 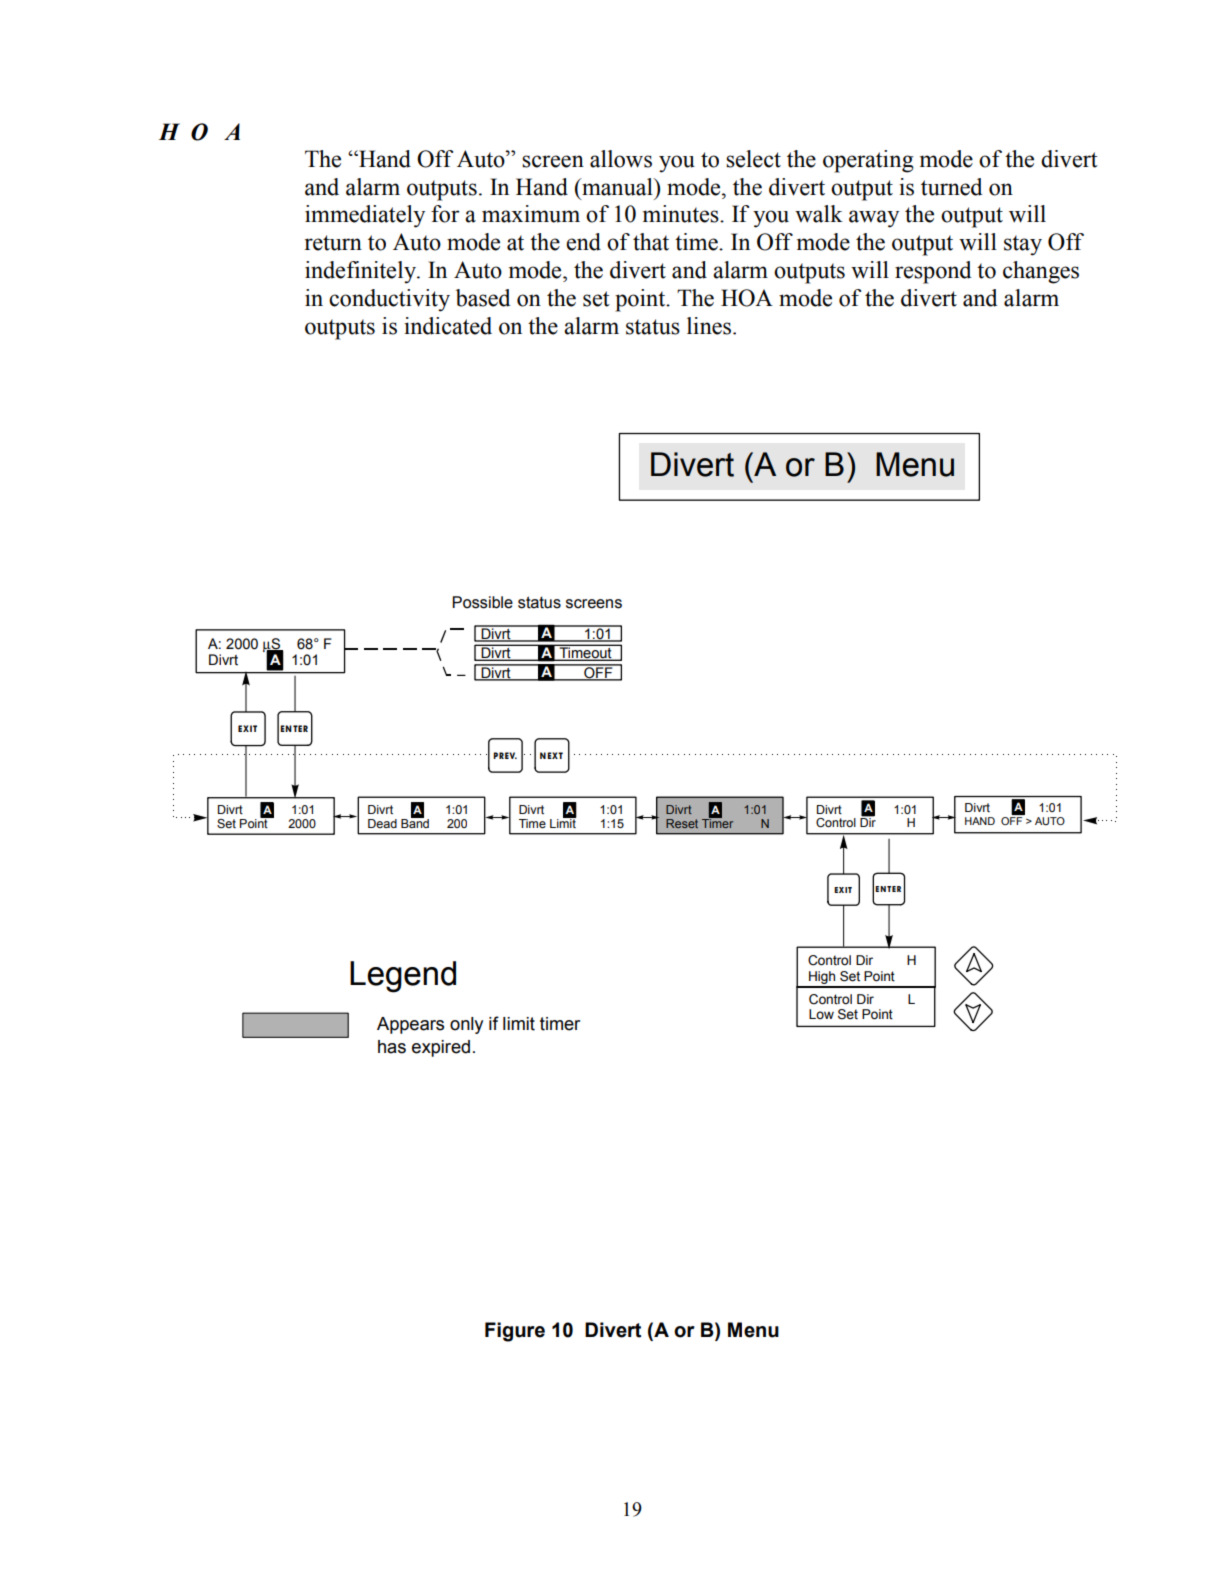 What do you see at coordinates (710, 326) in the screenshot?
I see `lines` at bounding box center [710, 326].
